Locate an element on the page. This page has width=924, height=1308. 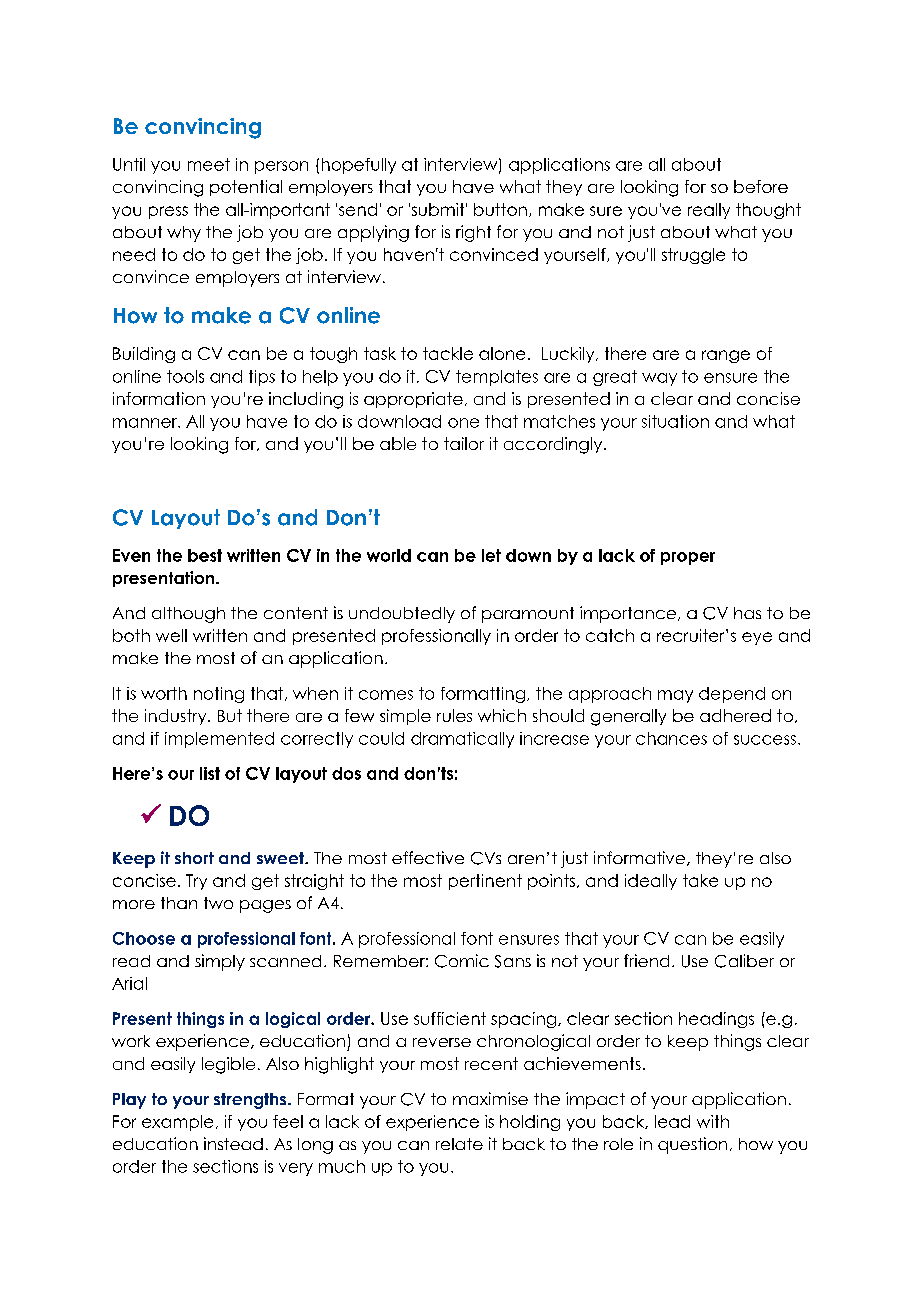
instead is located at coordinates (233, 1143).
